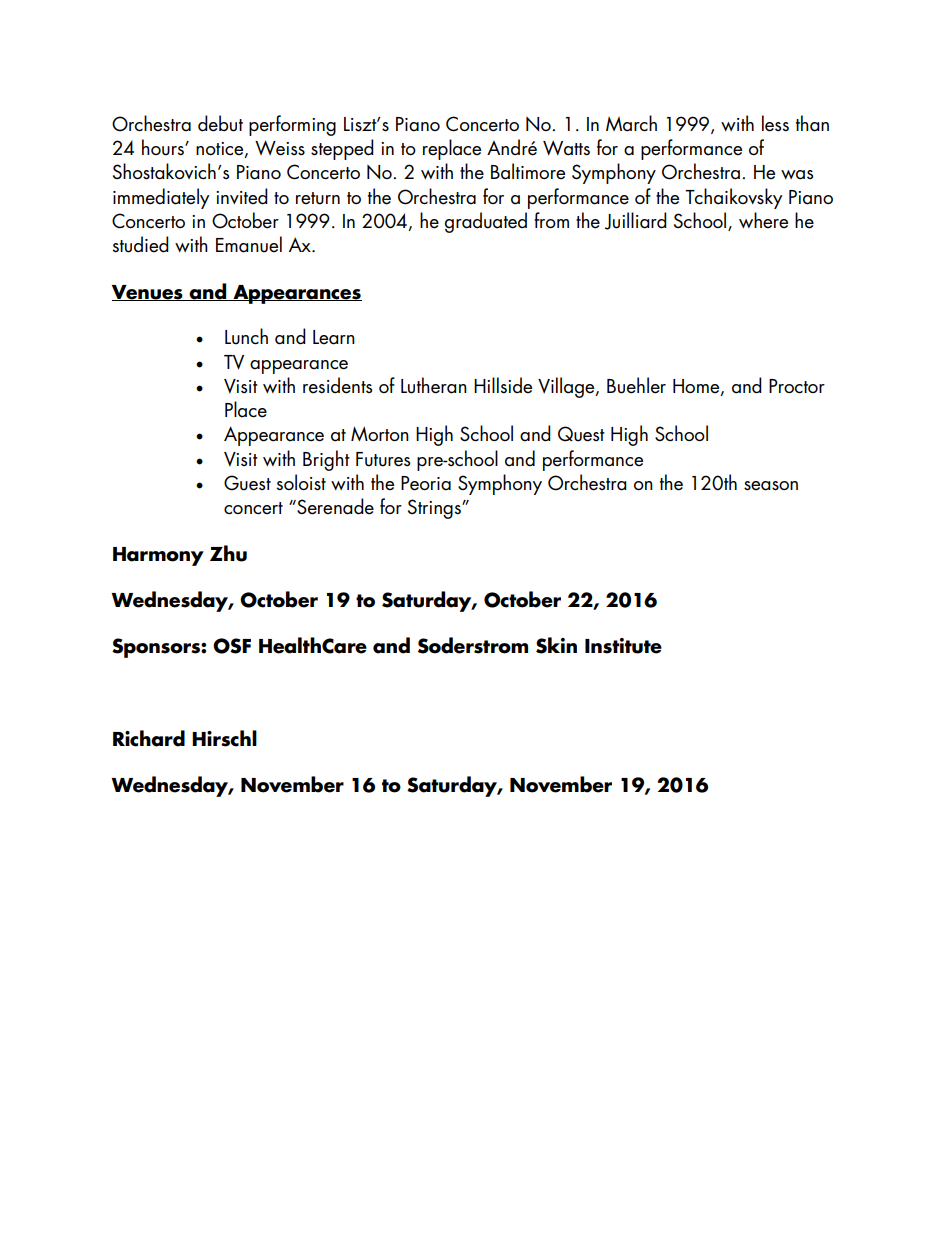 This document has height=1233, width=952. Describe the element at coordinates (246, 336) in the document. I see `Lunch` at that location.
